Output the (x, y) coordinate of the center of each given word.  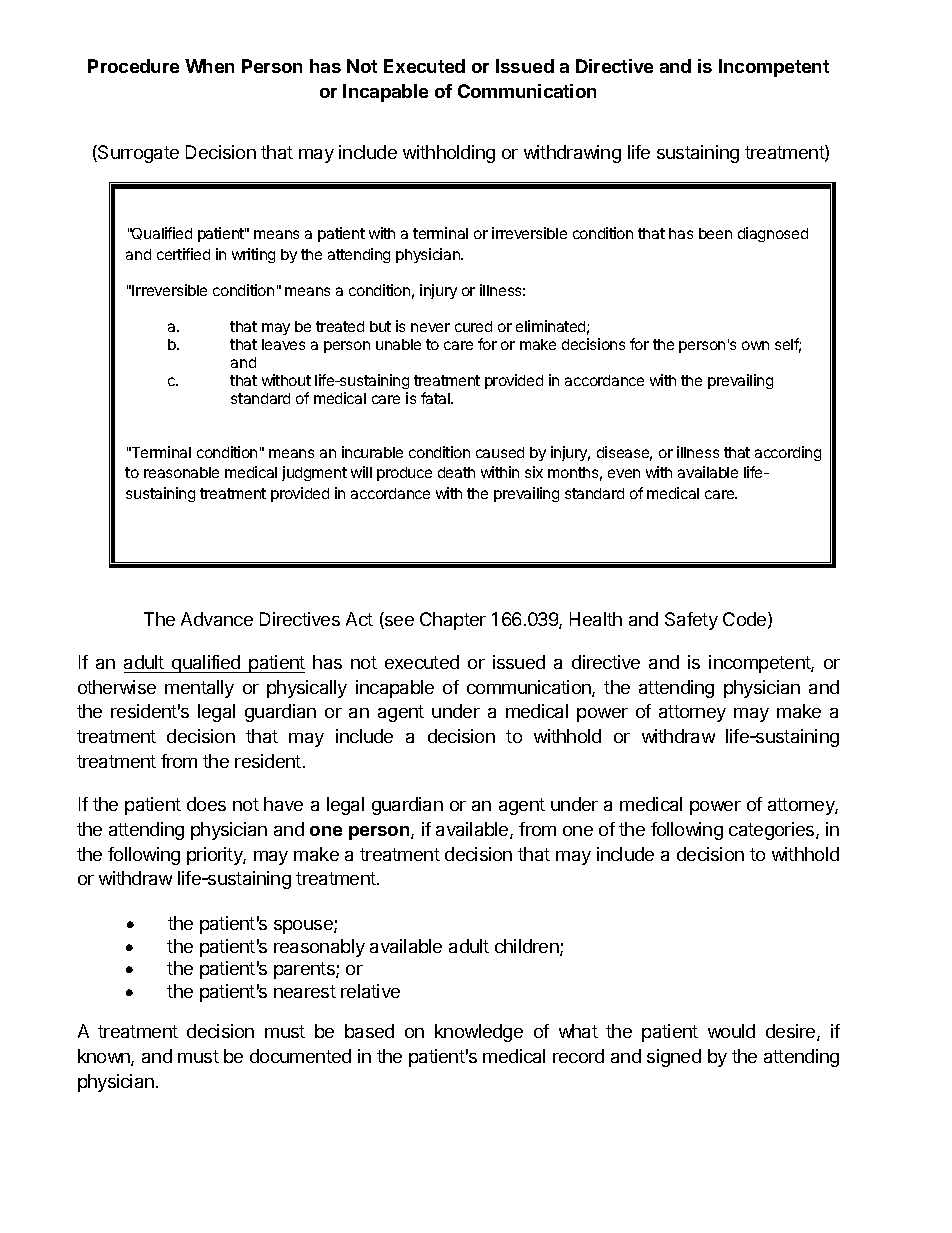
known (105, 1057)
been (715, 233)
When (209, 66)
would (731, 1031)
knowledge (479, 1033)
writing (253, 255)
